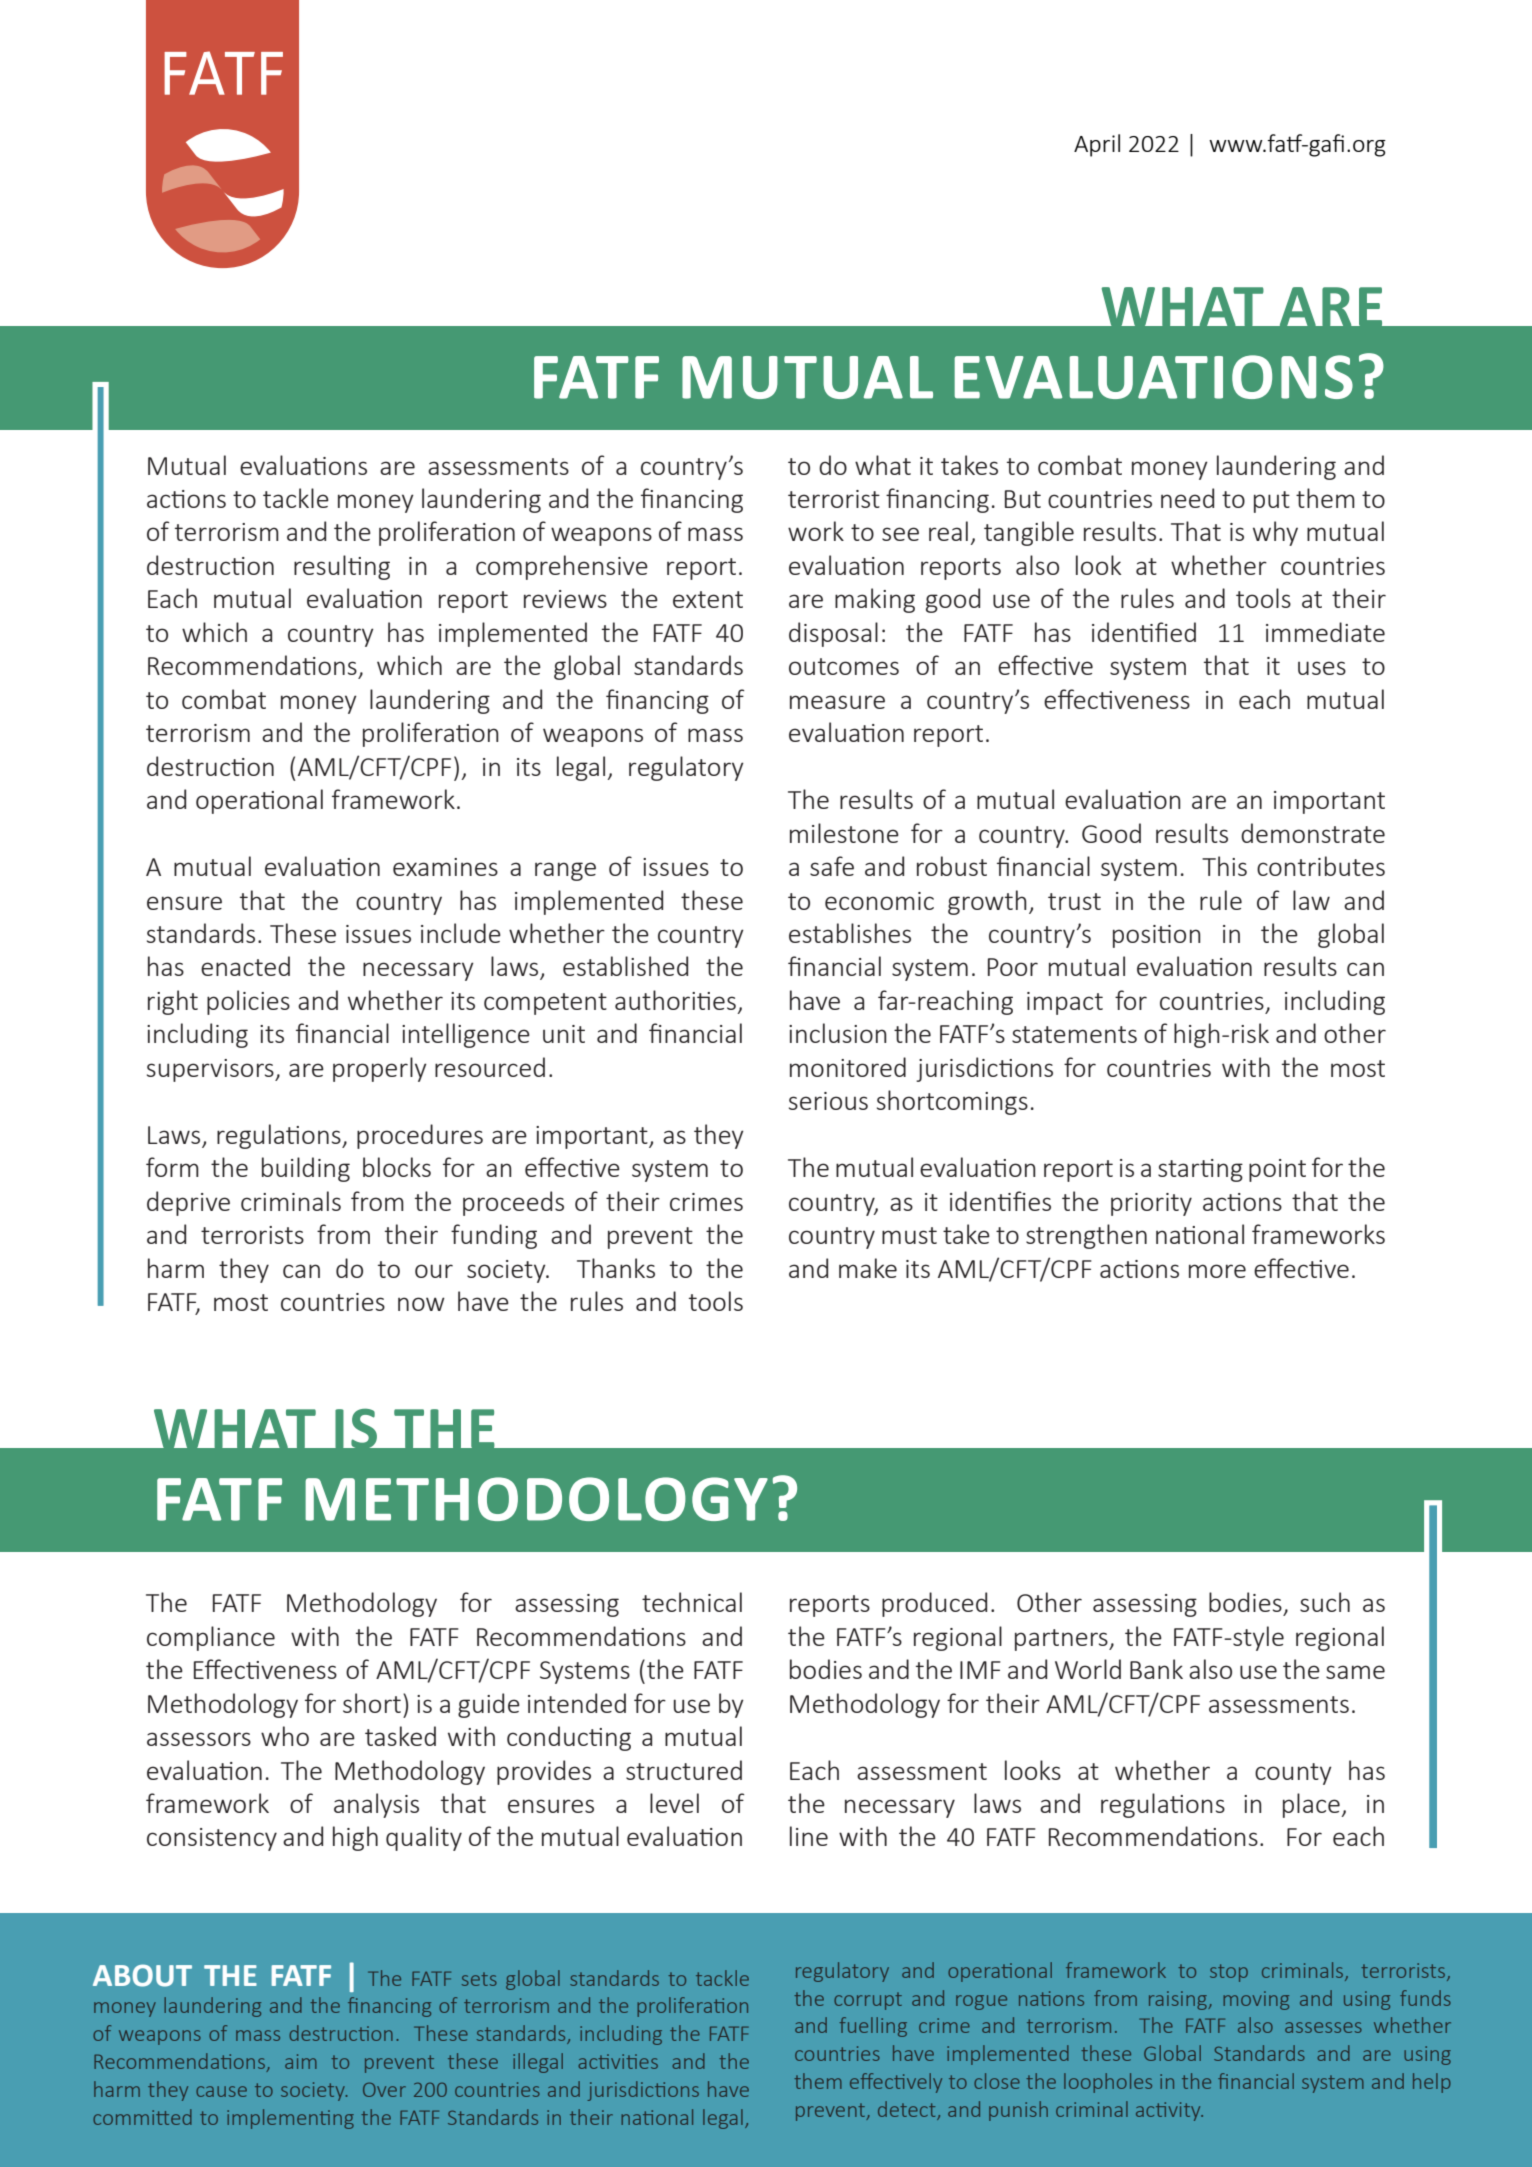 The image size is (1532, 2167). Describe the element at coordinates (873, 2027) in the image. I see `fuelling` at that location.
